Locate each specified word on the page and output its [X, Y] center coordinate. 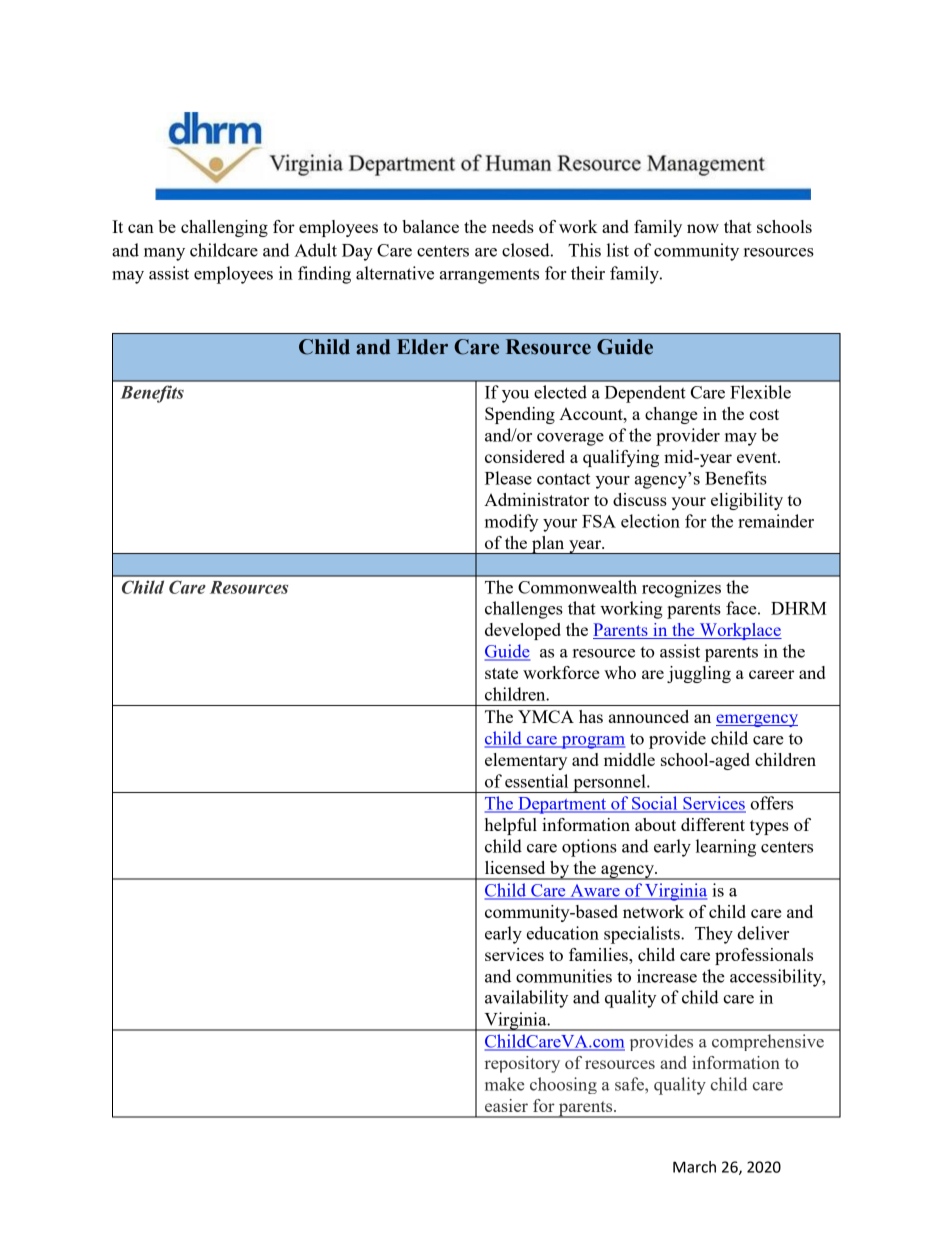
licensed [515, 867]
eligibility [747, 501]
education [563, 933]
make [504, 1084]
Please [508, 478]
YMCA [546, 716]
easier [506, 1105]
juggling [699, 674]
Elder [422, 347]
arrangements [489, 276]
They [714, 935]
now [703, 228]
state [501, 673]
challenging [224, 228]
